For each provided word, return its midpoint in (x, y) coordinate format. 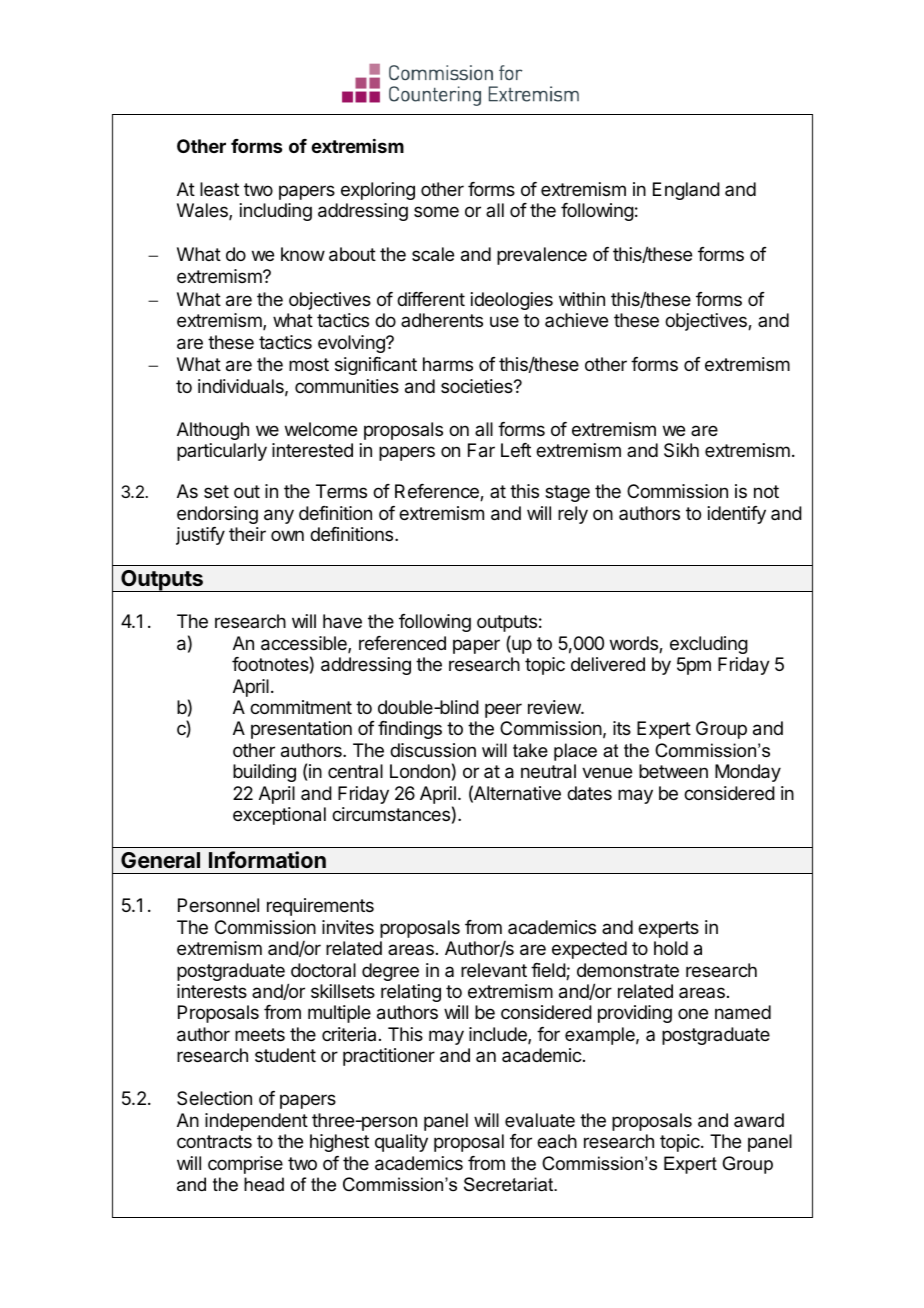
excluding (709, 645)
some (436, 211)
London (420, 771)
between (673, 771)
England (686, 191)
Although (213, 431)
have (342, 621)
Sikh (681, 450)
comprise (245, 1165)
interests (212, 991)
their (247, 534)
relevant (494, 970)
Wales (203, 211)
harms (448, 364)
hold (671, 948)
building (264, 773)
